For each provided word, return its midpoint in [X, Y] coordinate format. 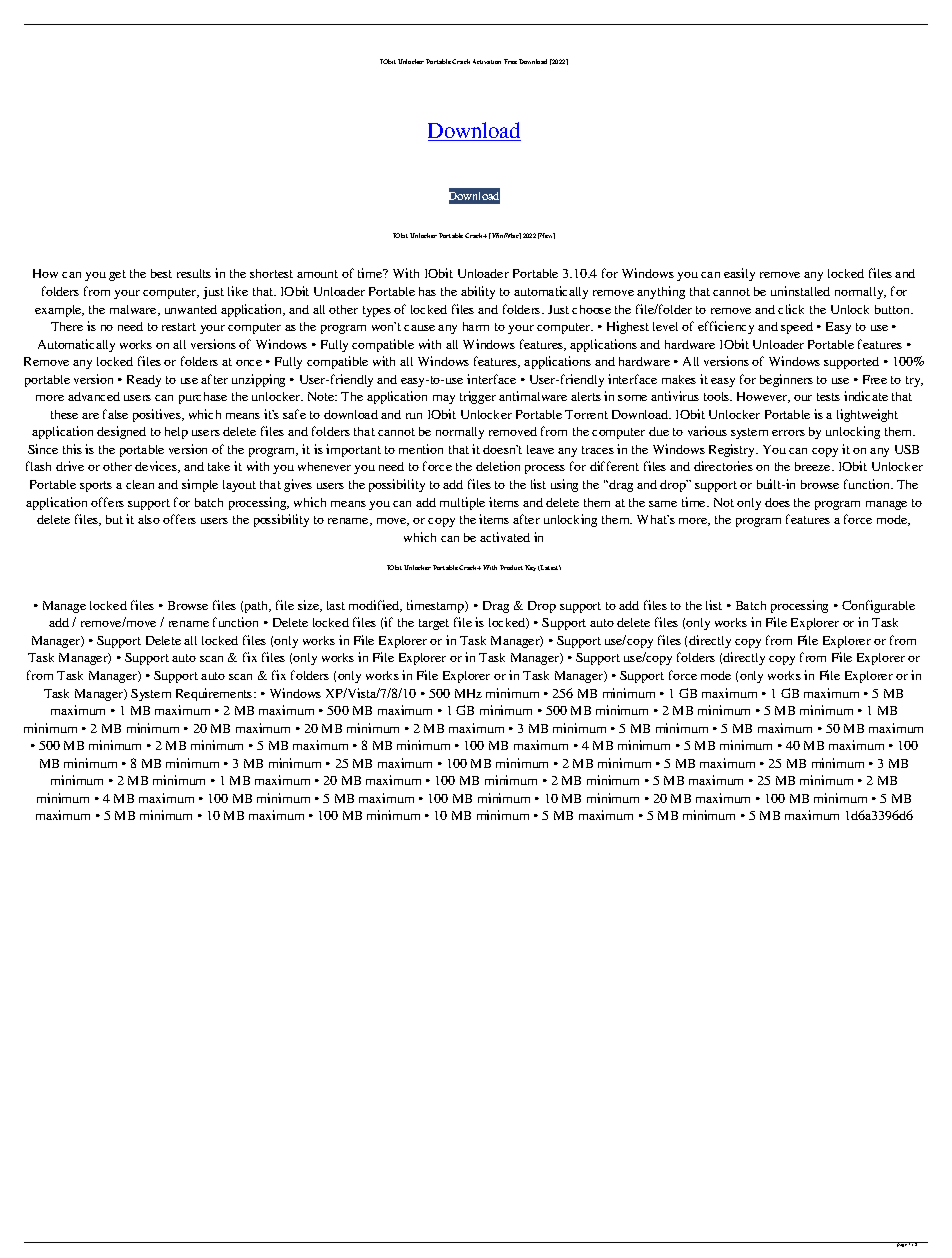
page [902, 1244]
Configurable [878, 606]
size [310, 606]
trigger [478, 397]
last [336, 605]
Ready [144, 381]
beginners [786, 380]
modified [375, 606]
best [161, 273]
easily [739, 274]
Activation [487, 61]
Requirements [215, 694]
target [434, 624]
